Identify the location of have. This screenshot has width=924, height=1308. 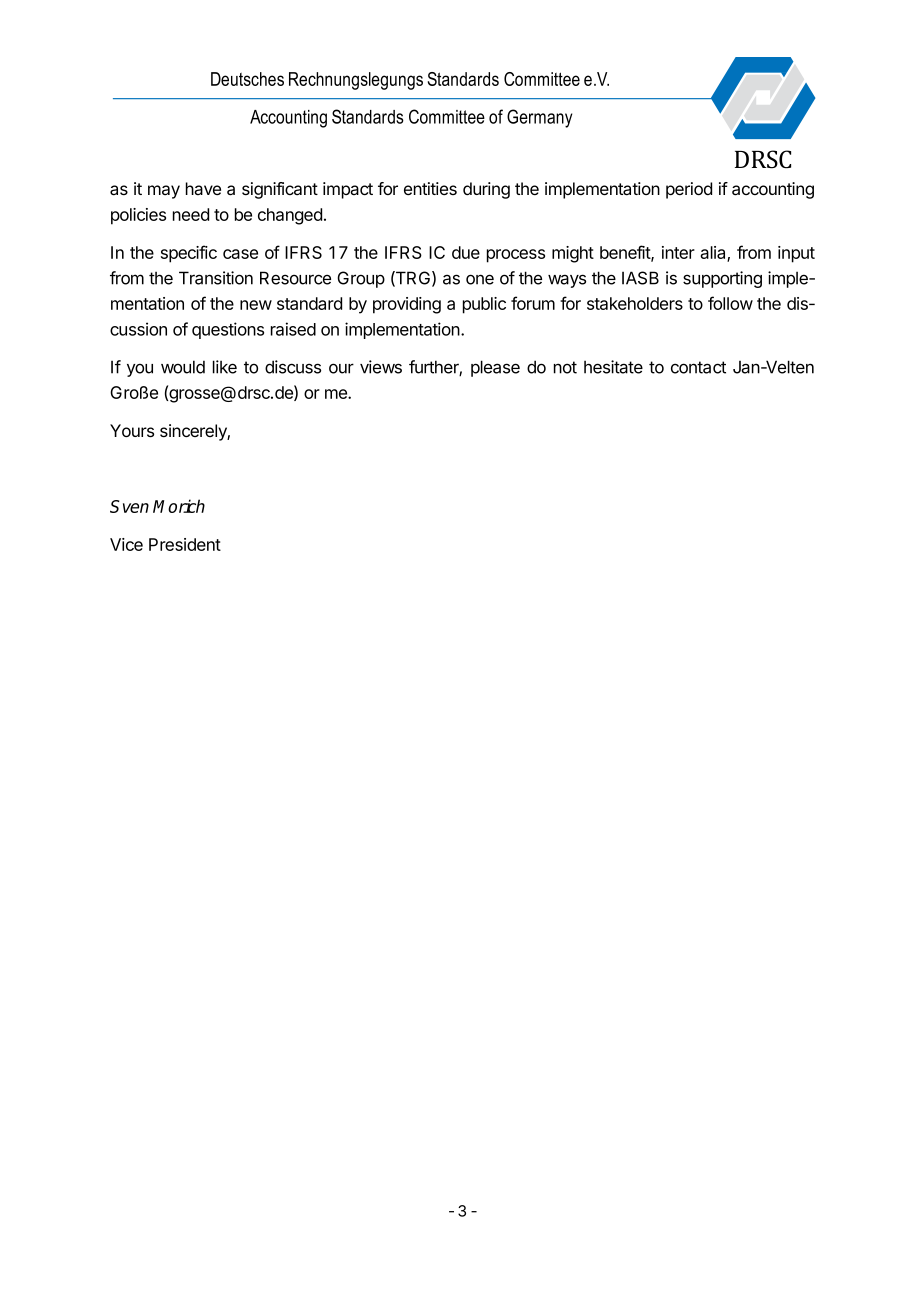
(203, 188).
